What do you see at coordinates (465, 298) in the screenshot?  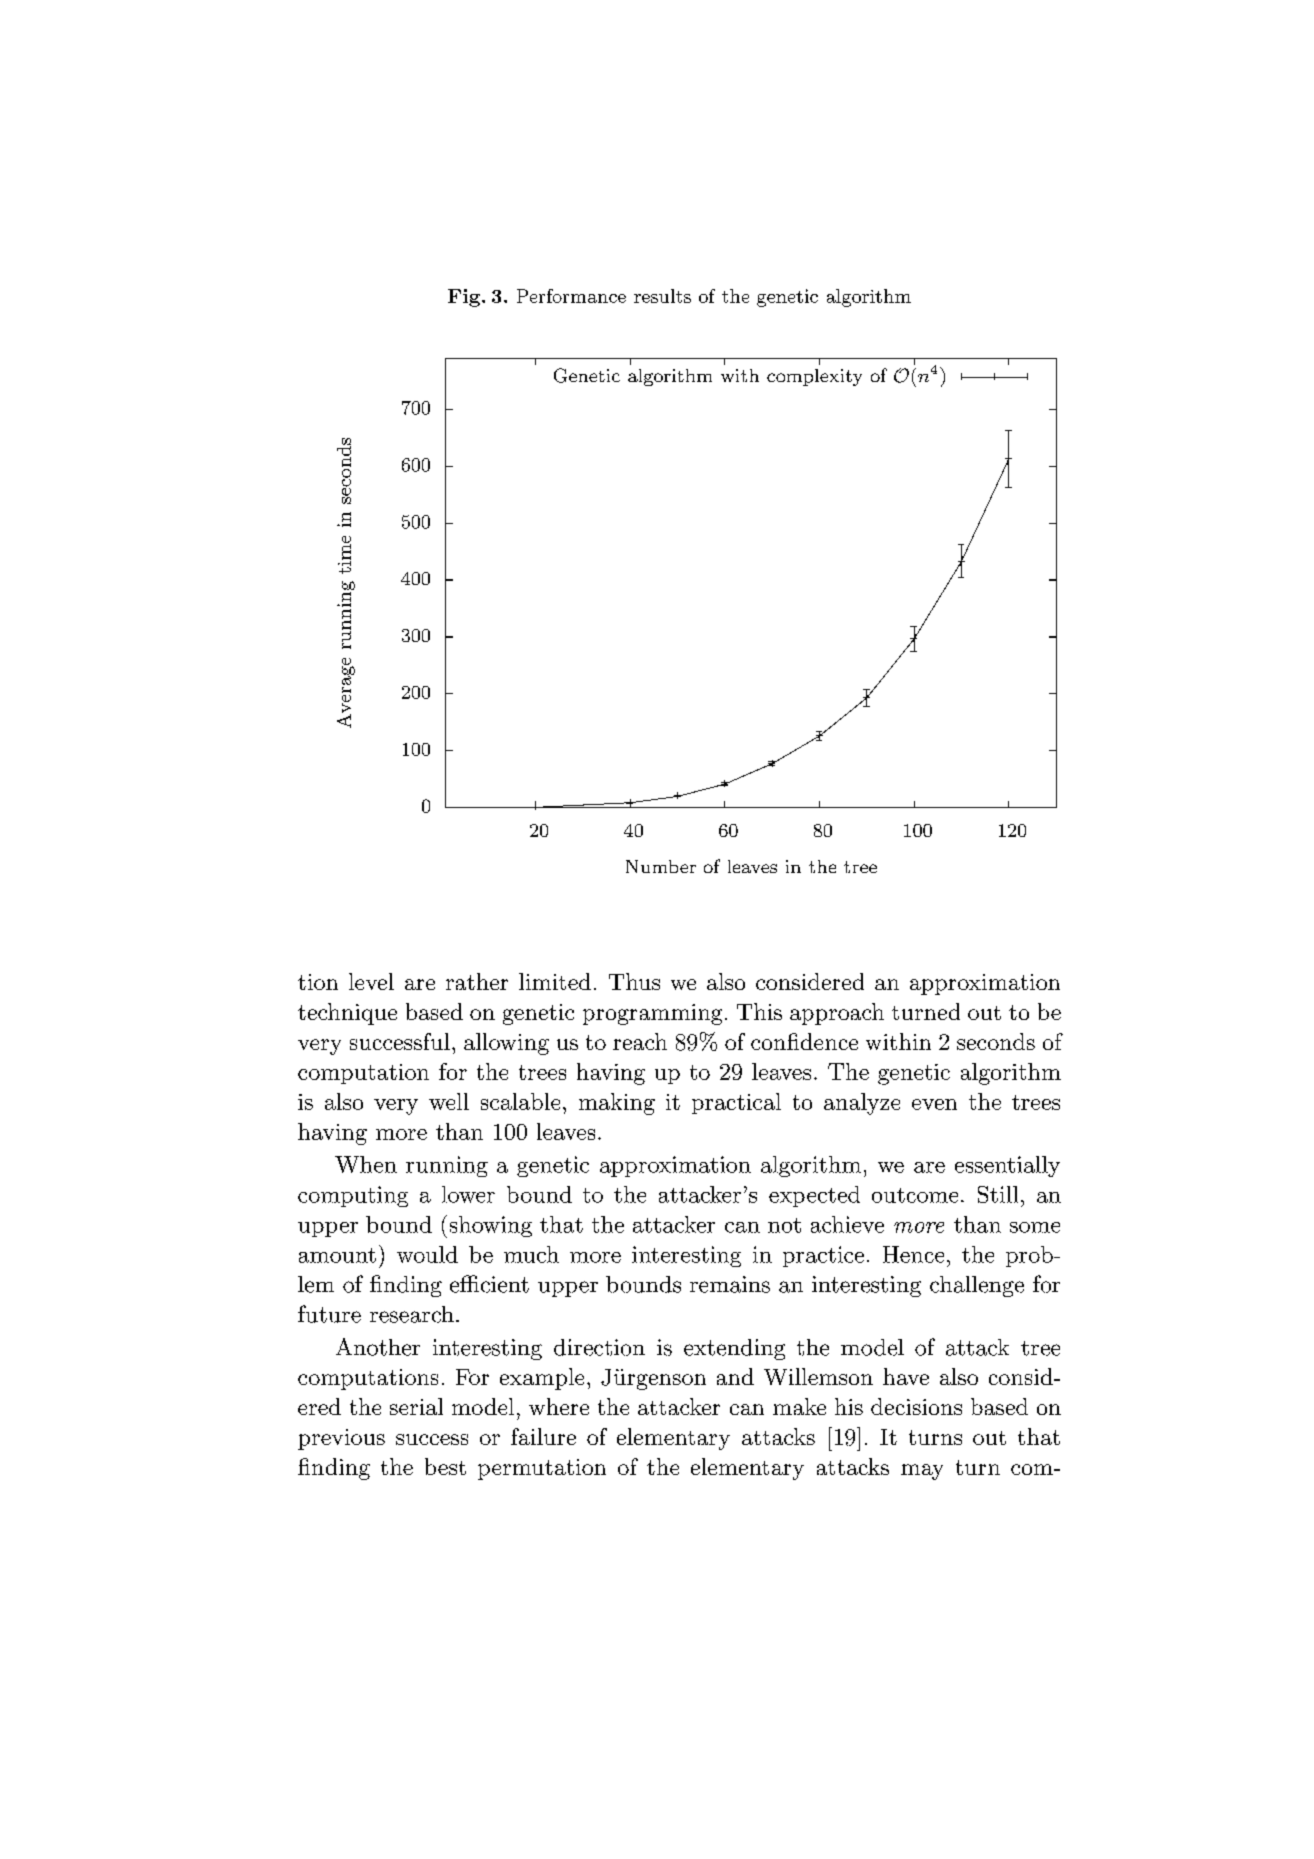 I see `Fig` at bounding box center [465, 298].
